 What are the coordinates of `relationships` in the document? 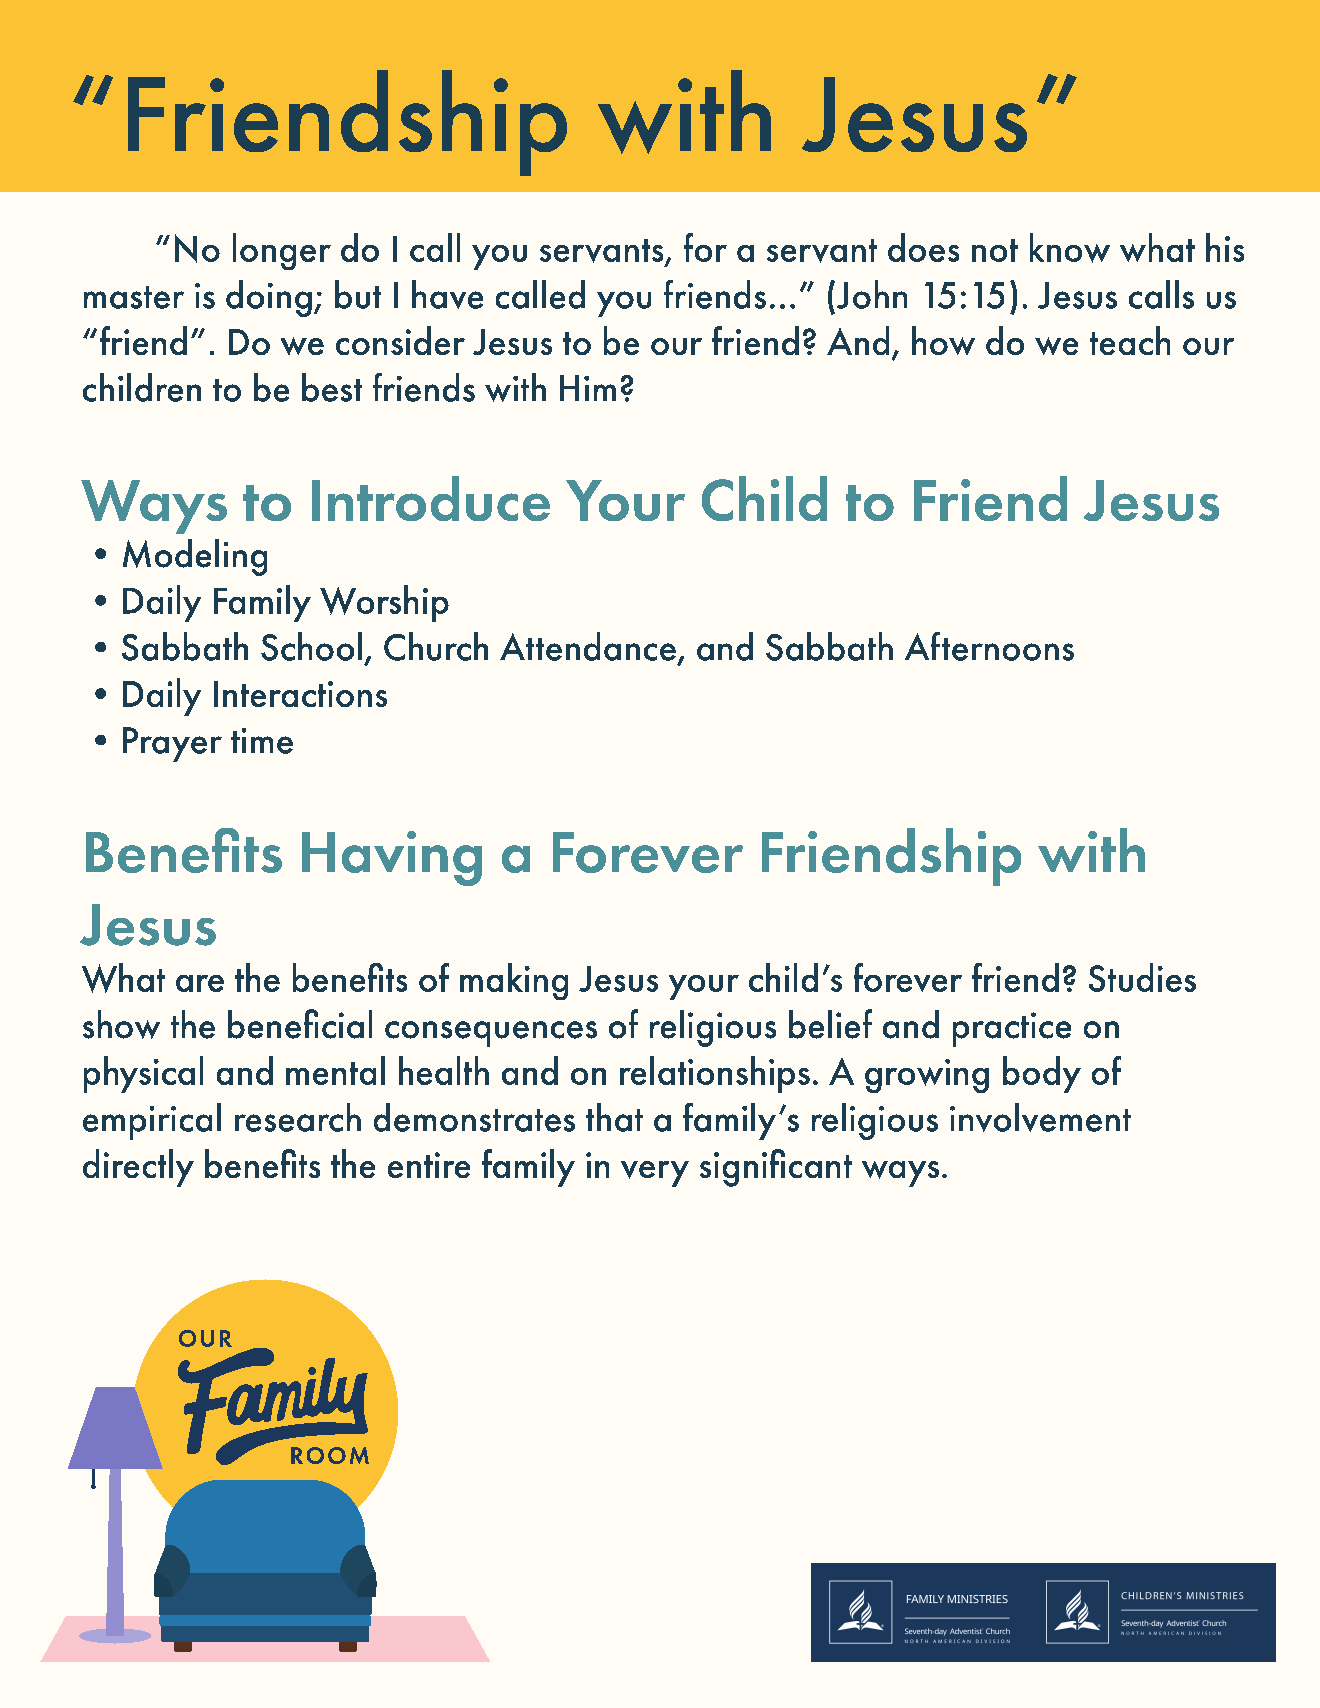 It's located at (715, 1074).
